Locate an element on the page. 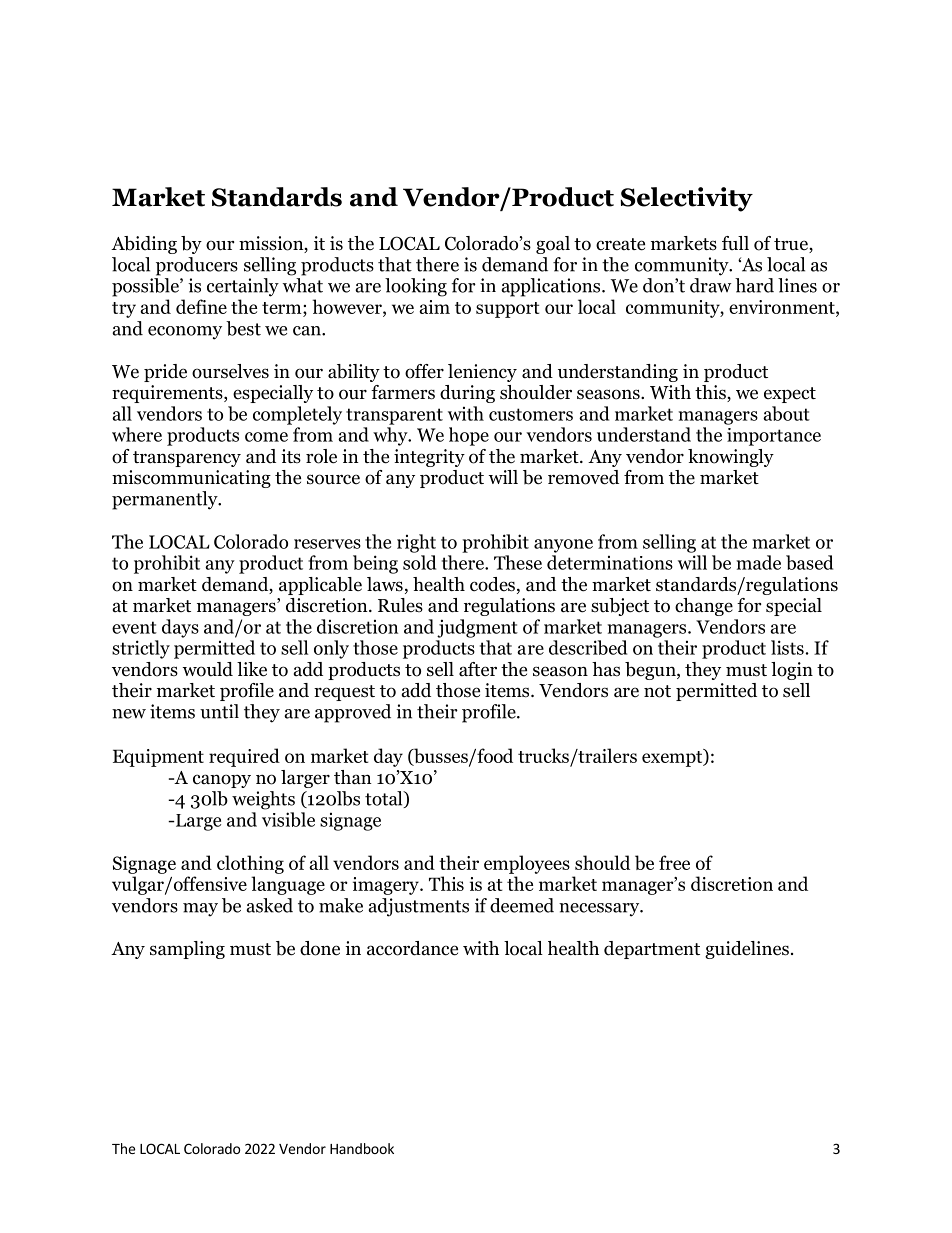 This image has width=952, height=1233. goal is located at coordinates (553, 245).
